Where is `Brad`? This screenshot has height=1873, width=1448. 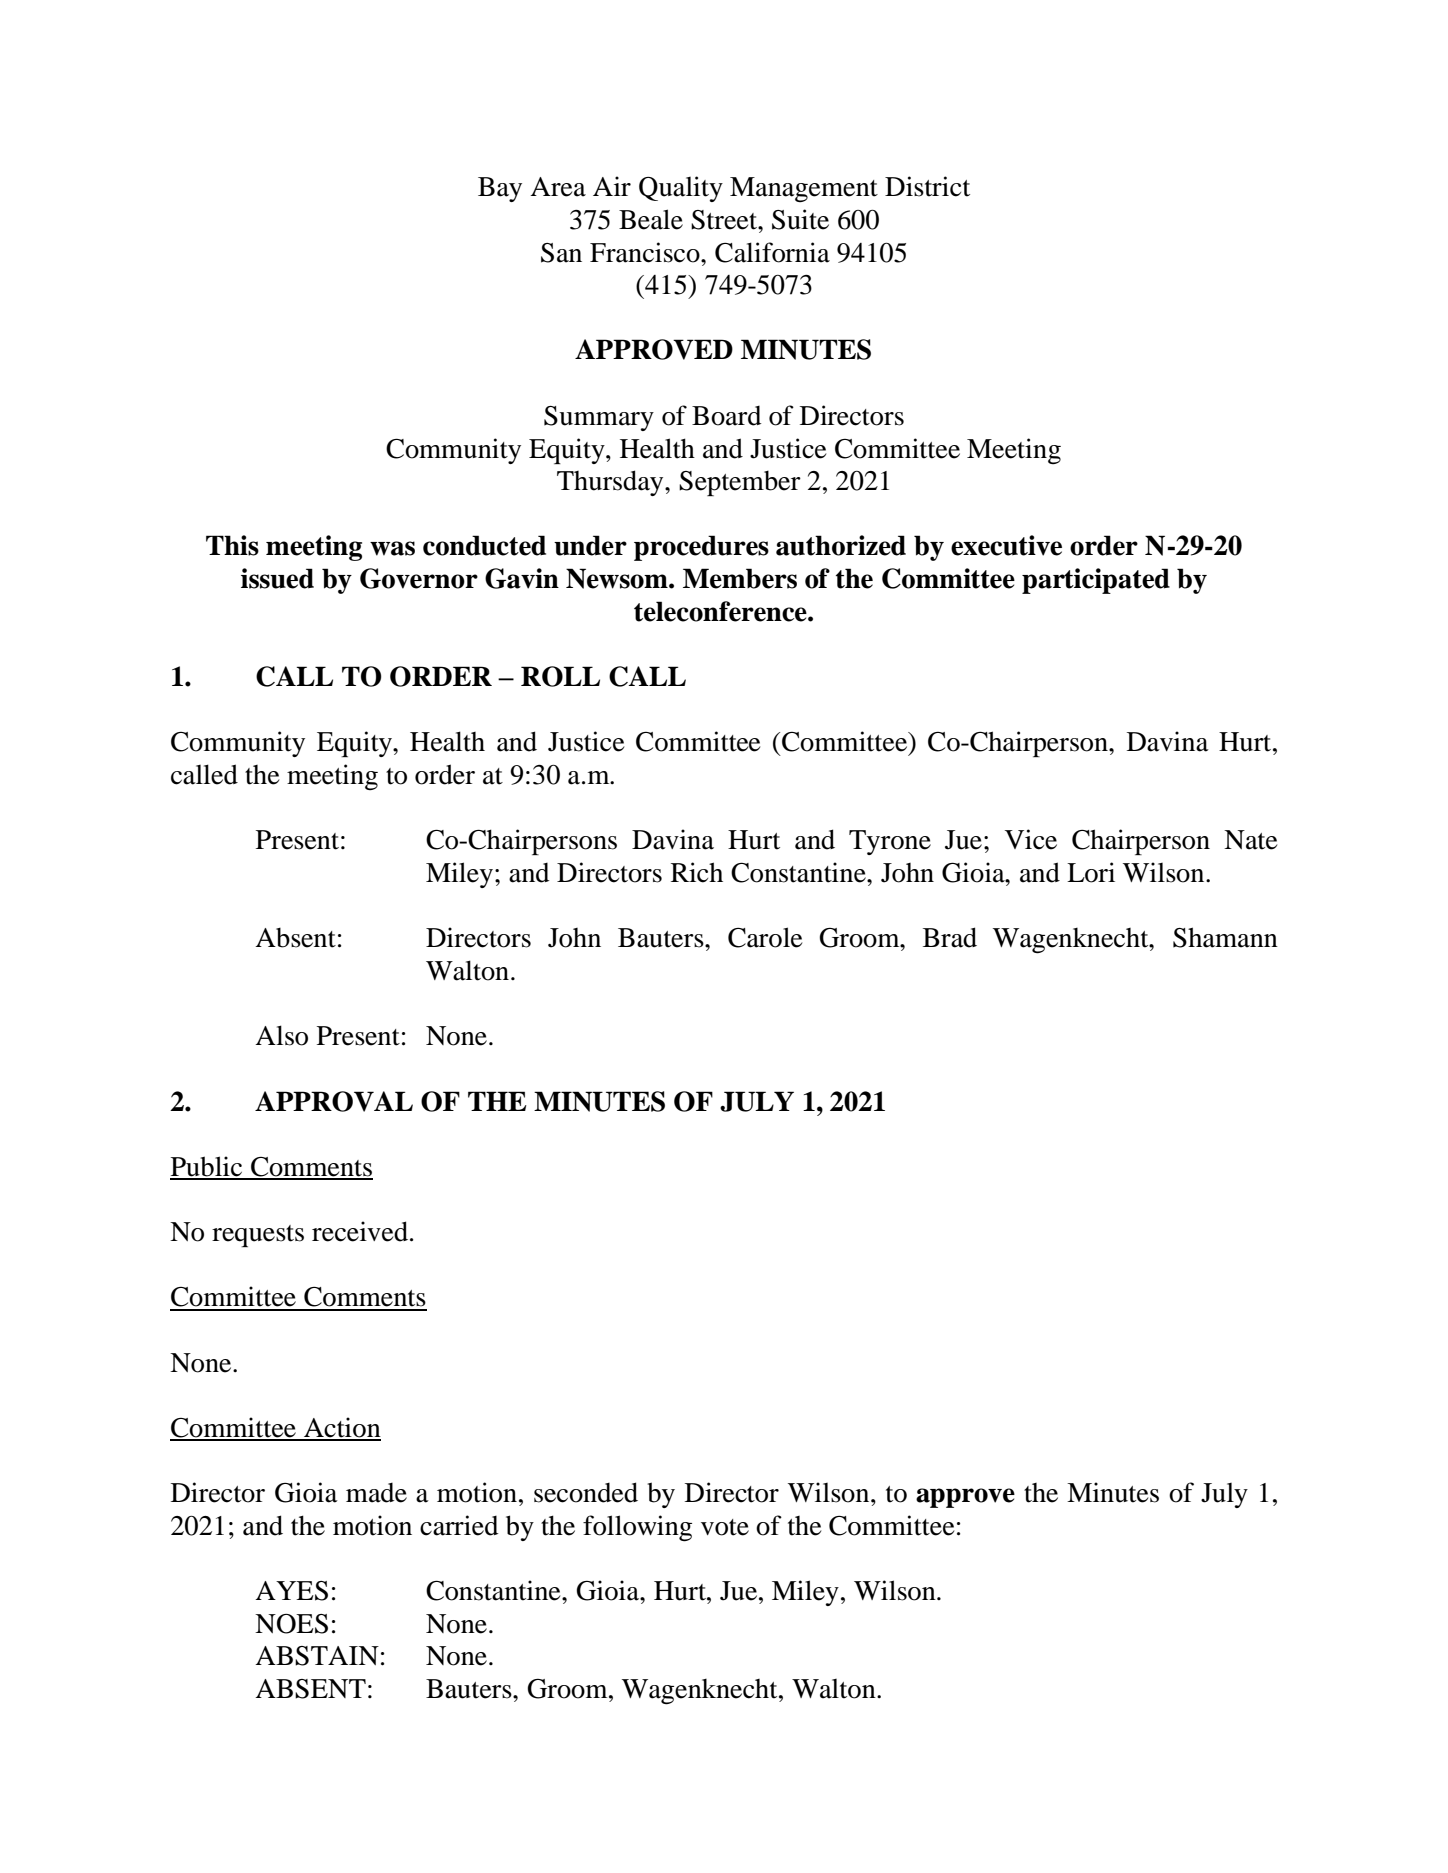 Brad is located at coordinates (950, 937).
